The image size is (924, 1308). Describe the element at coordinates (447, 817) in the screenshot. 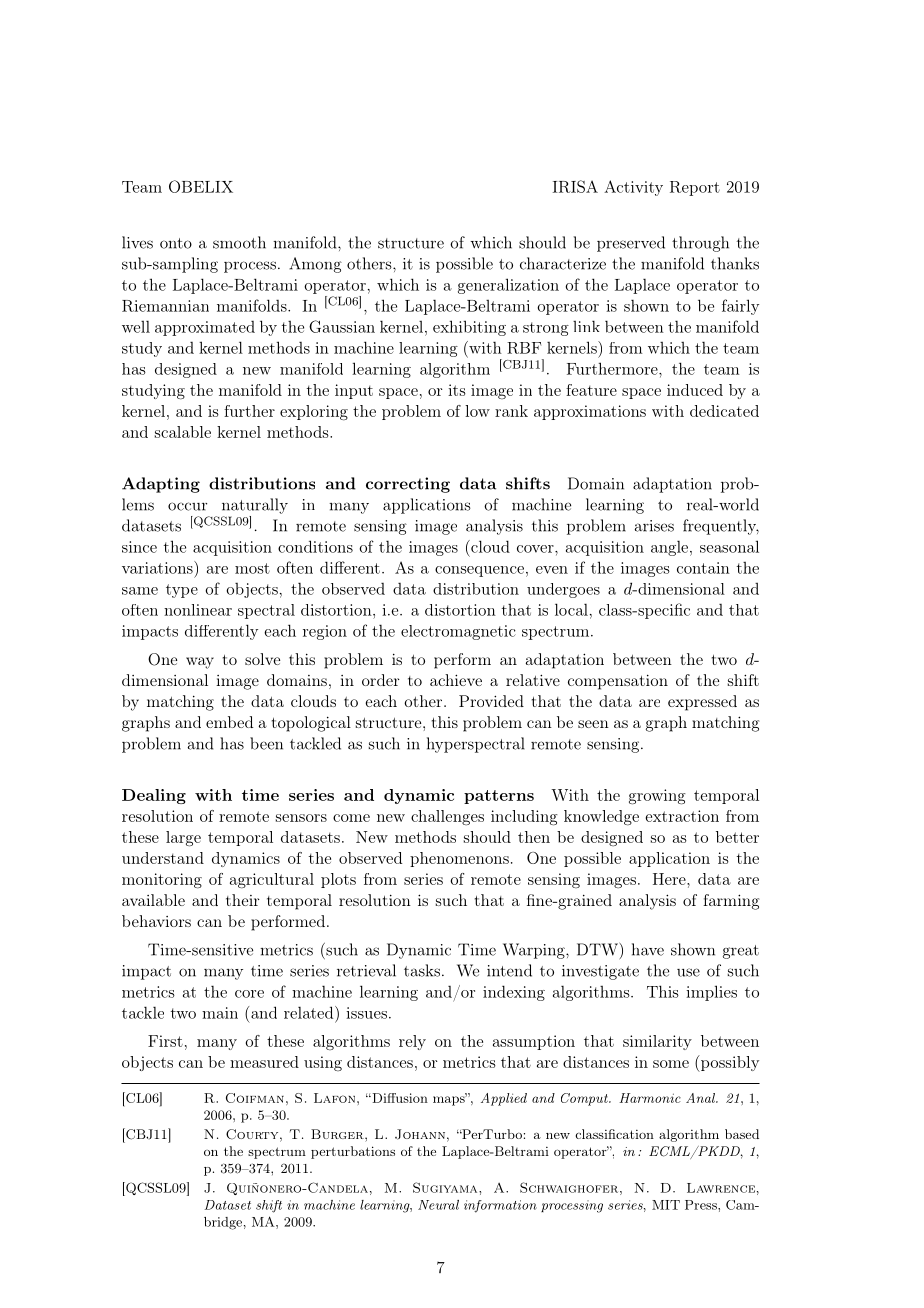

I see `challenges` at that location.
